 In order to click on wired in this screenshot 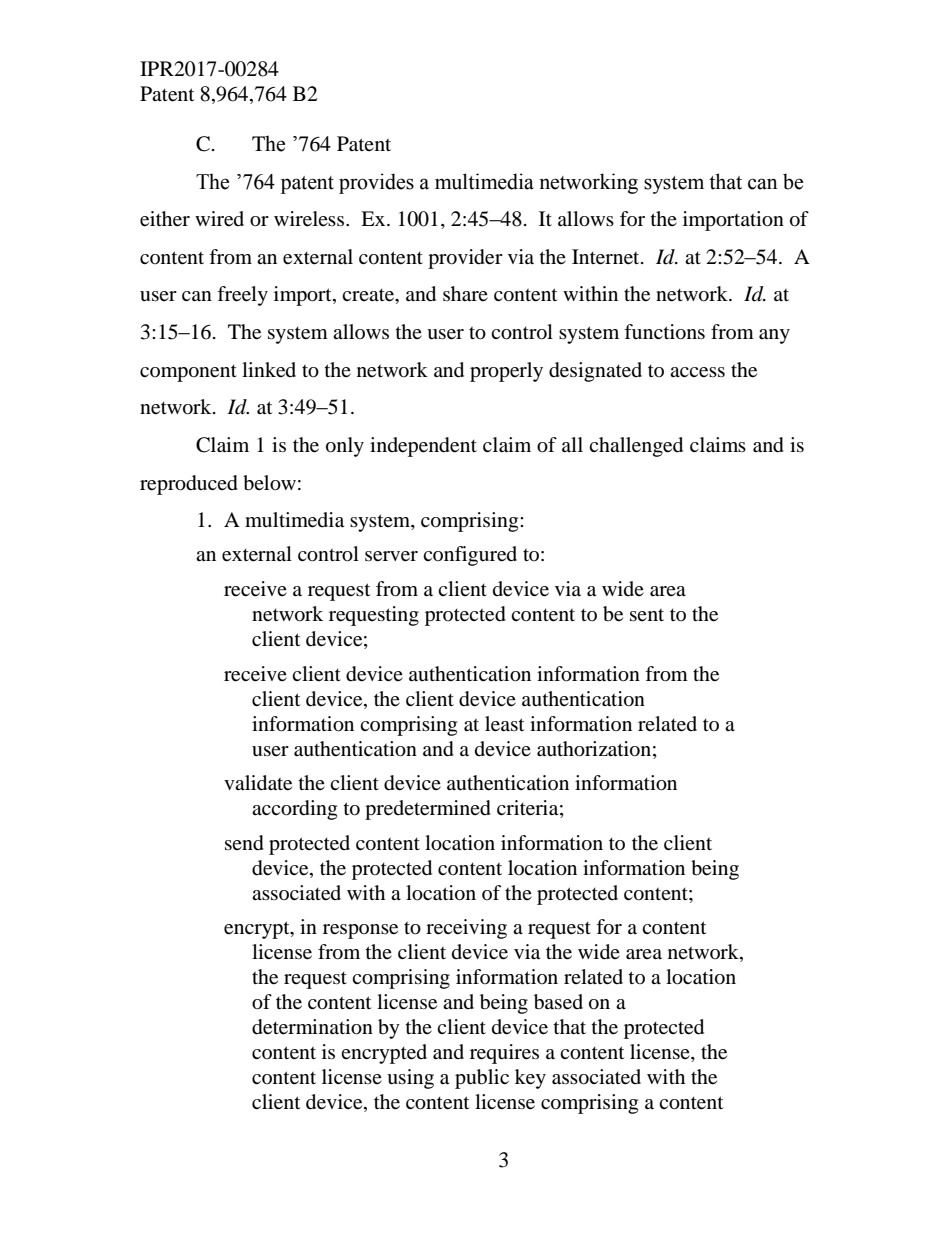, I will do `click(219, 219)`.
